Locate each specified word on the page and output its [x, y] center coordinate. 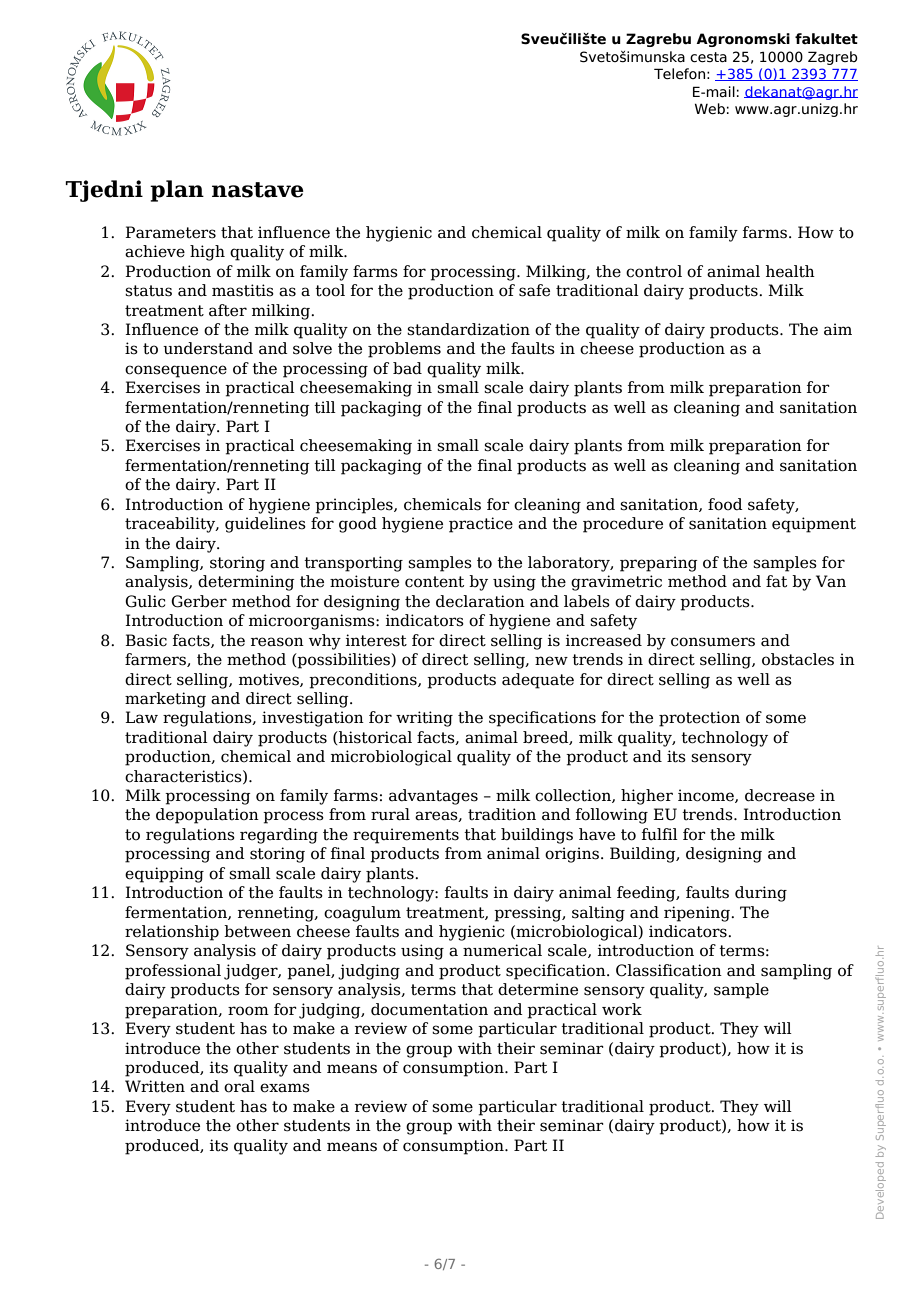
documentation [429, 1009]
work [622, 1009]
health [790, 271]
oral [239, 1086]
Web [710, 109]
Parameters [170, 232]
